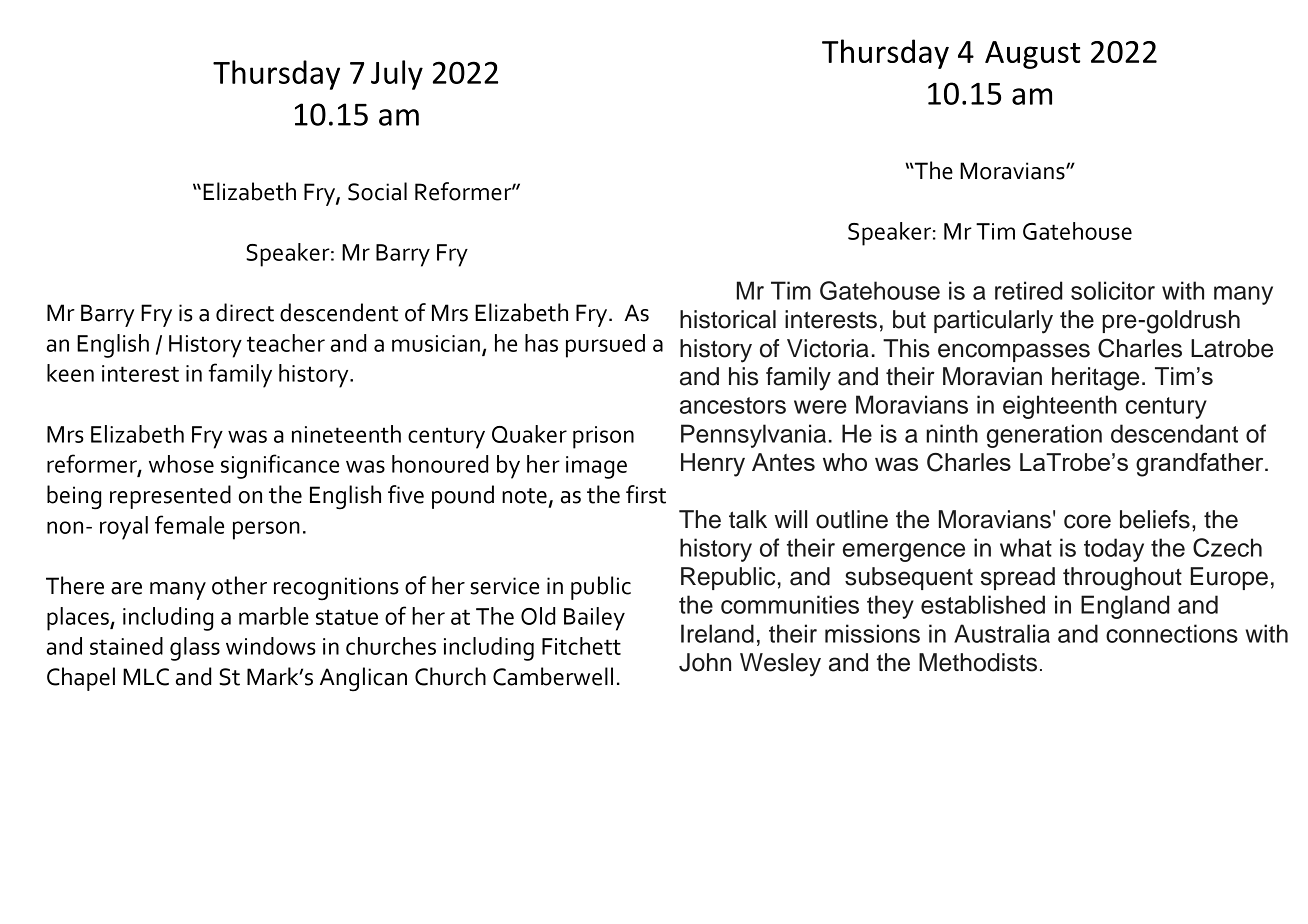 The height and width of the page is (924, 1308). Describe the element at coordinates (397, 75) in the page. I see `July` at that location.
